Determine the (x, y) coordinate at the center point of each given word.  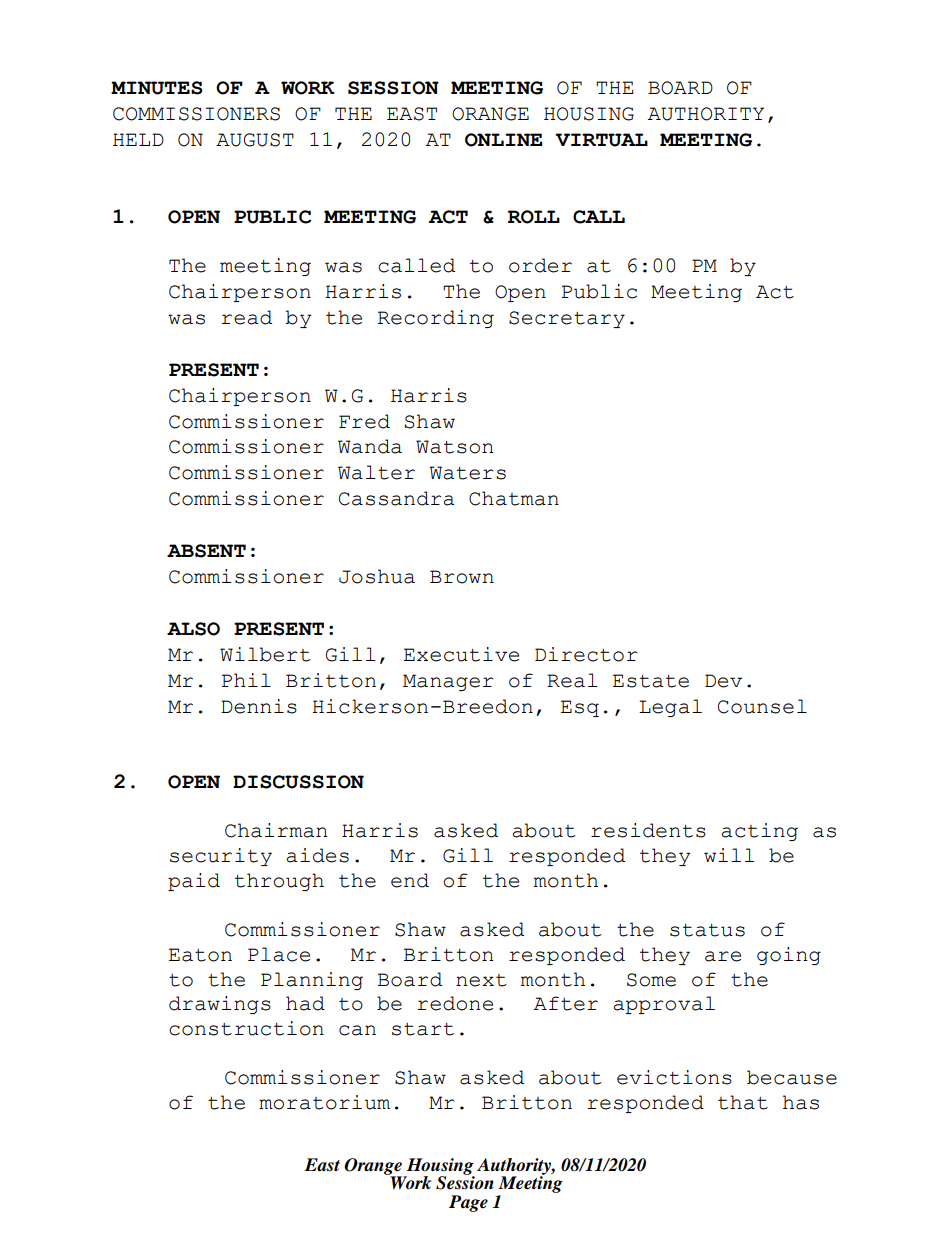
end (410, 880)
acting (759, 832)
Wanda (370, 446)
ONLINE (504, 140)
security (221, 857)
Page (468, 1203)
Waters (467, 473)
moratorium (324, 1102)
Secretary (567, 319)
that (743, 1102)
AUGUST (255, 140)
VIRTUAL (601, 140)
